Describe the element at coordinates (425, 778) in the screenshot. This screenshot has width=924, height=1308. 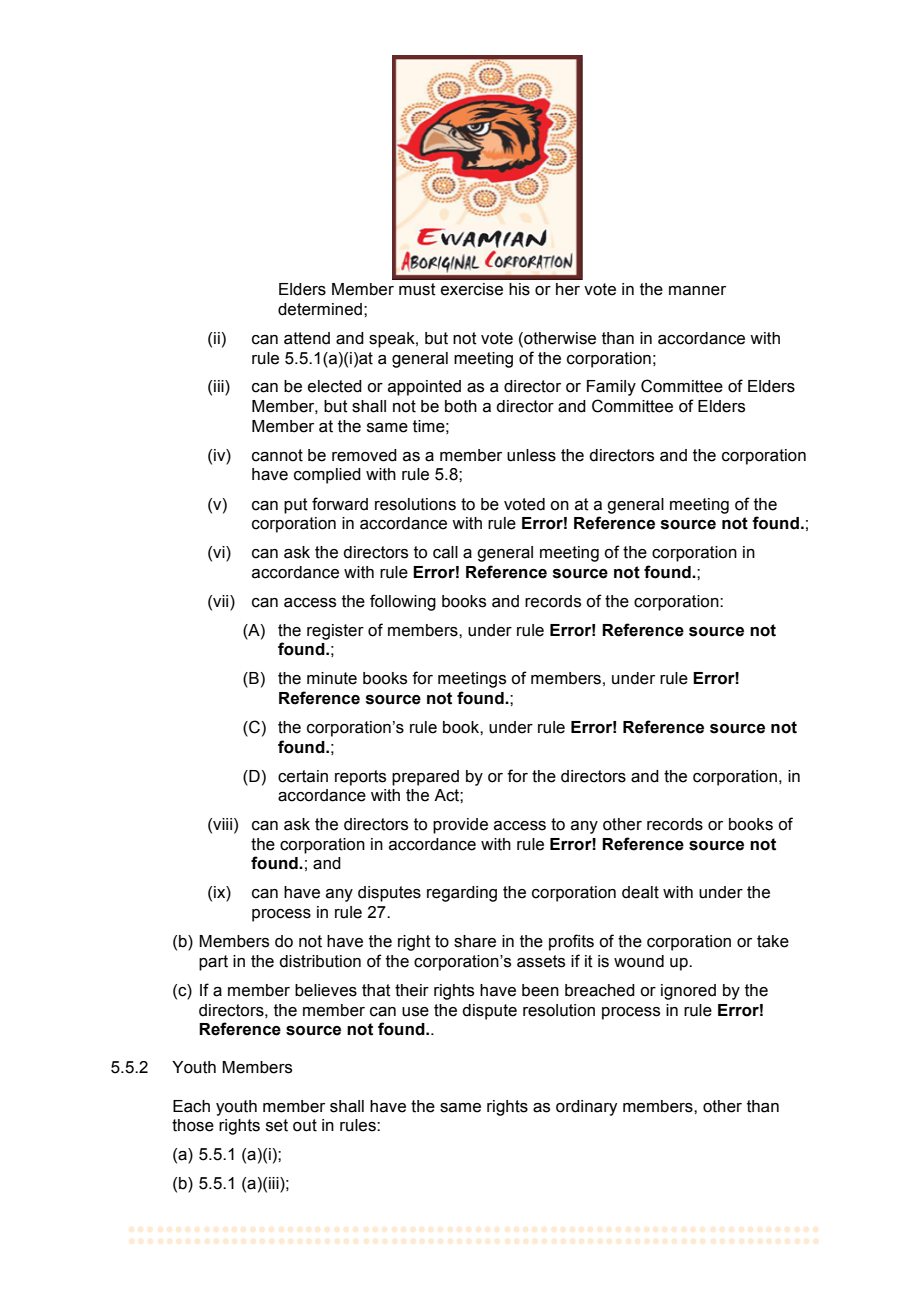
I see `prepared` at that location.
